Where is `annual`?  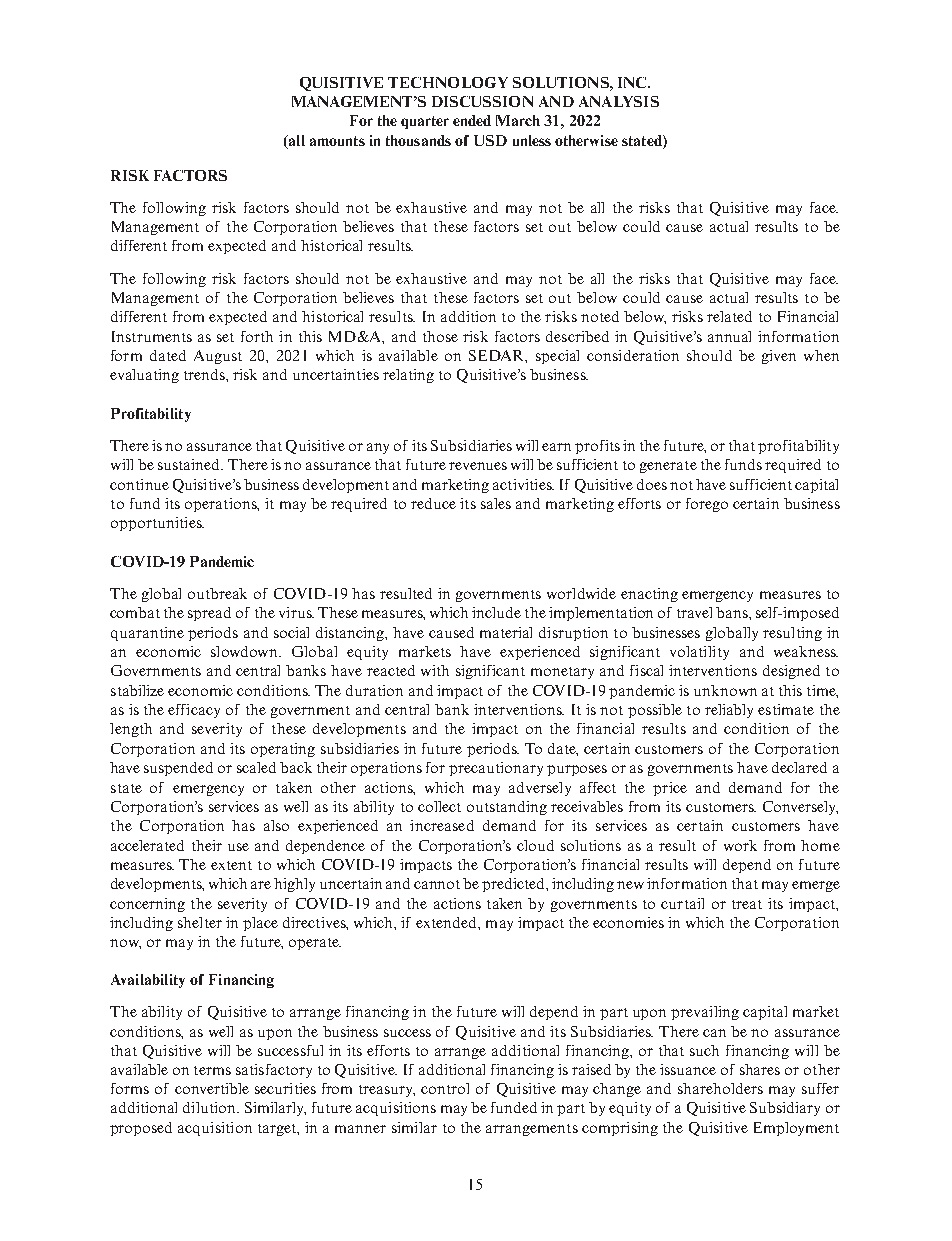 annual is located at coordinates (729, 336).
